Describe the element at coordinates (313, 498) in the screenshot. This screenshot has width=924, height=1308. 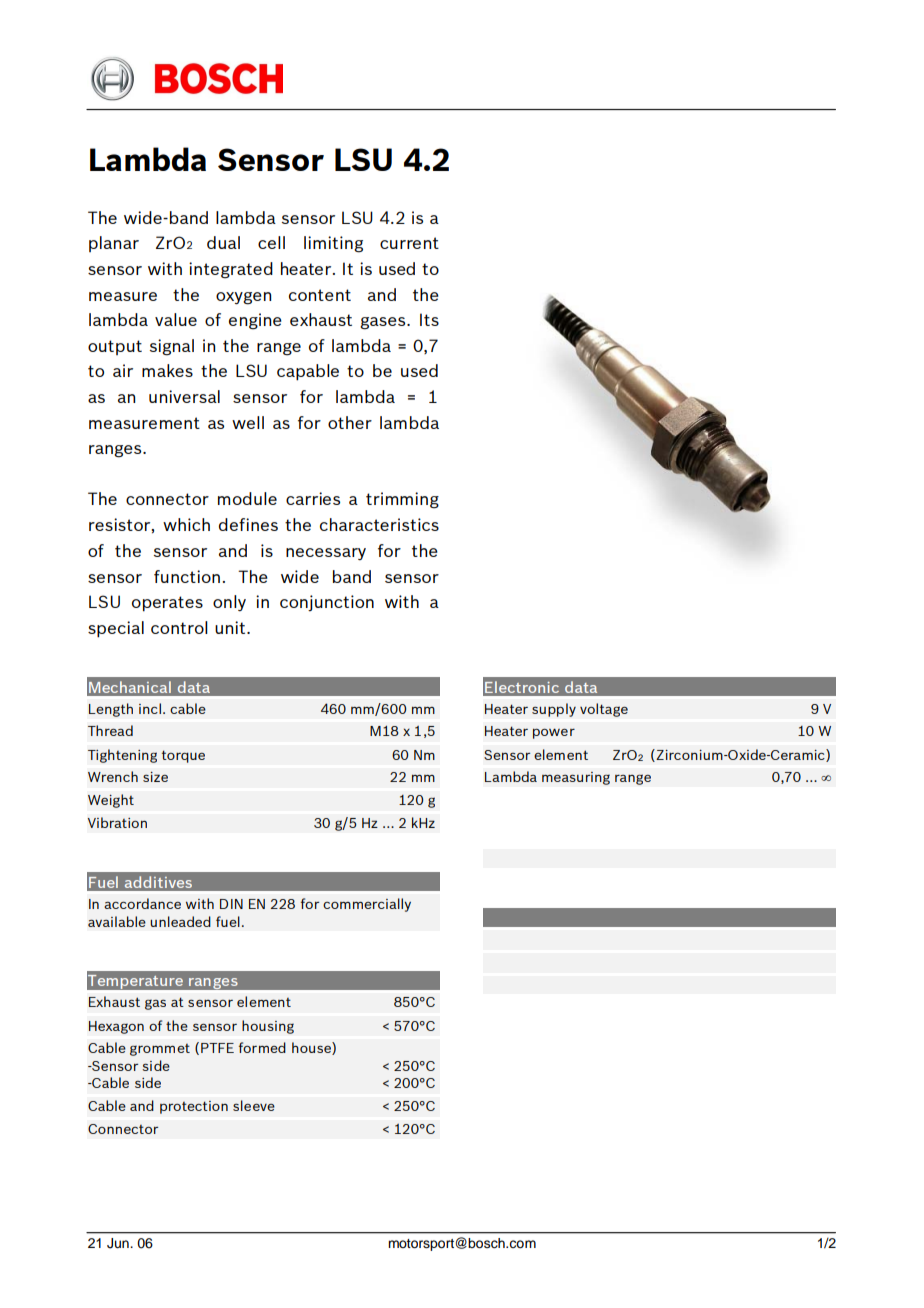
I see `carries` at that location.
